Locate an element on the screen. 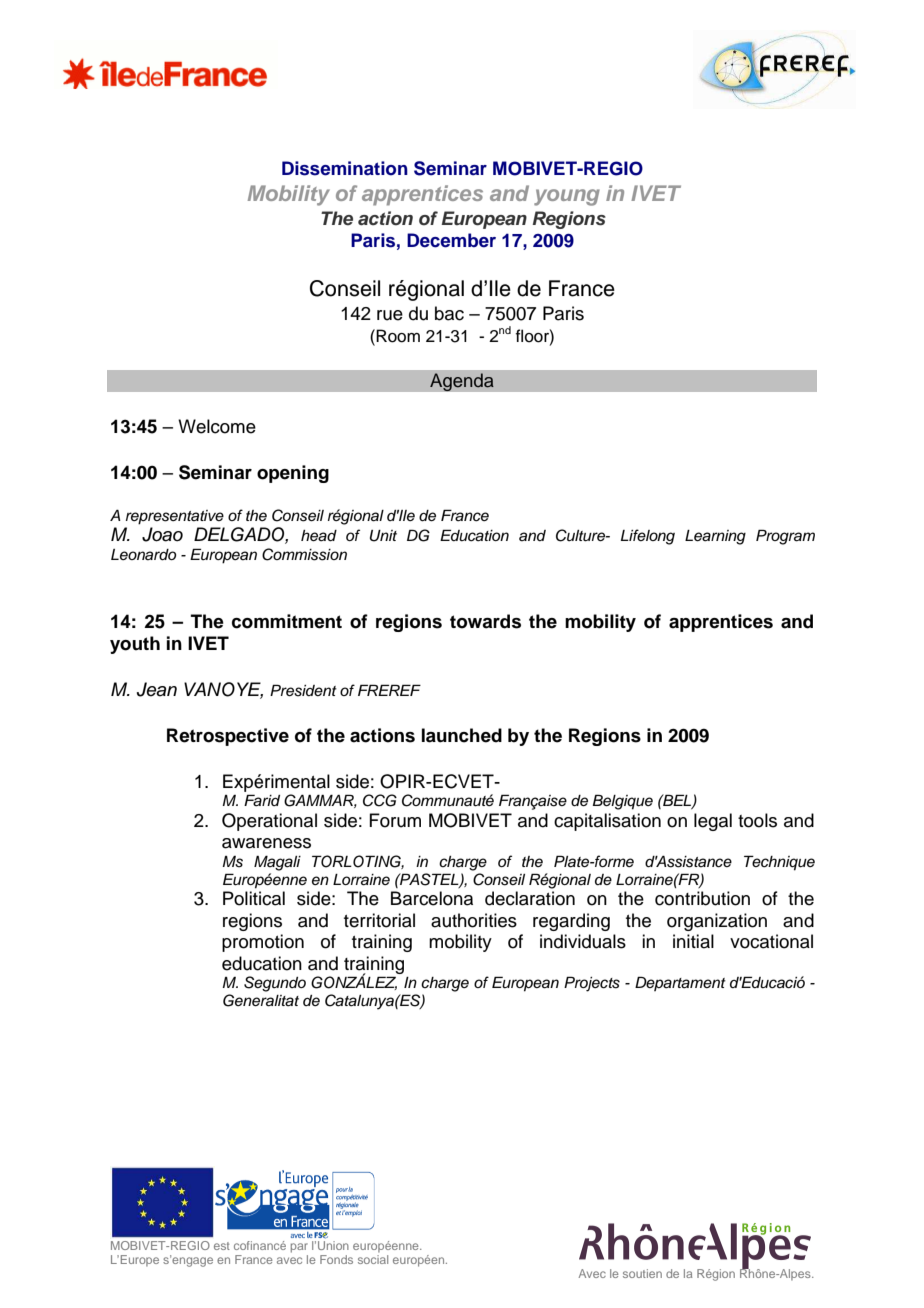 Image resolution: width=924 pixels, height=1308 pixels. Dissemination is located at coordinates (345, 168).
